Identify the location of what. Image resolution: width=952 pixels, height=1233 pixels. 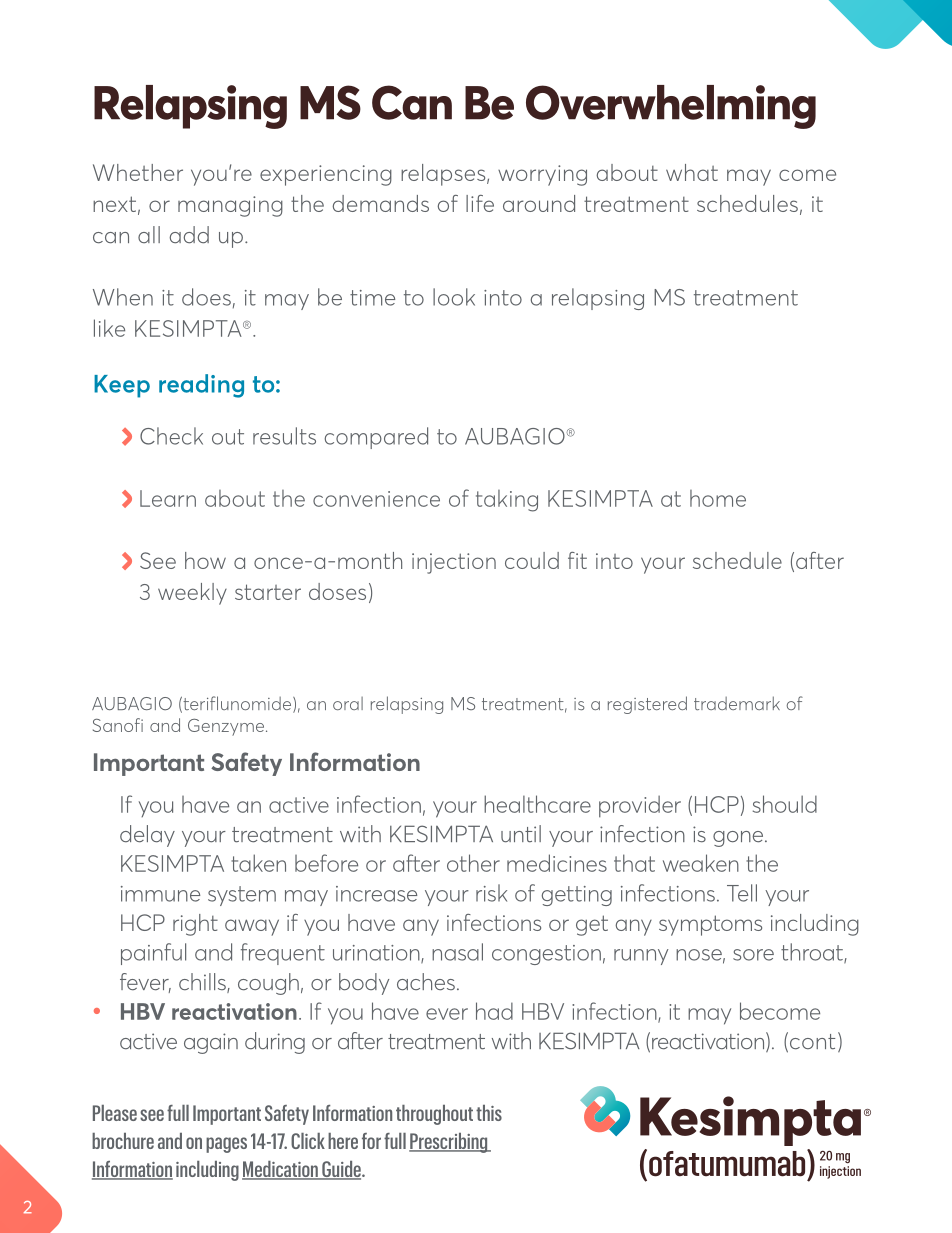
(692, 172).
